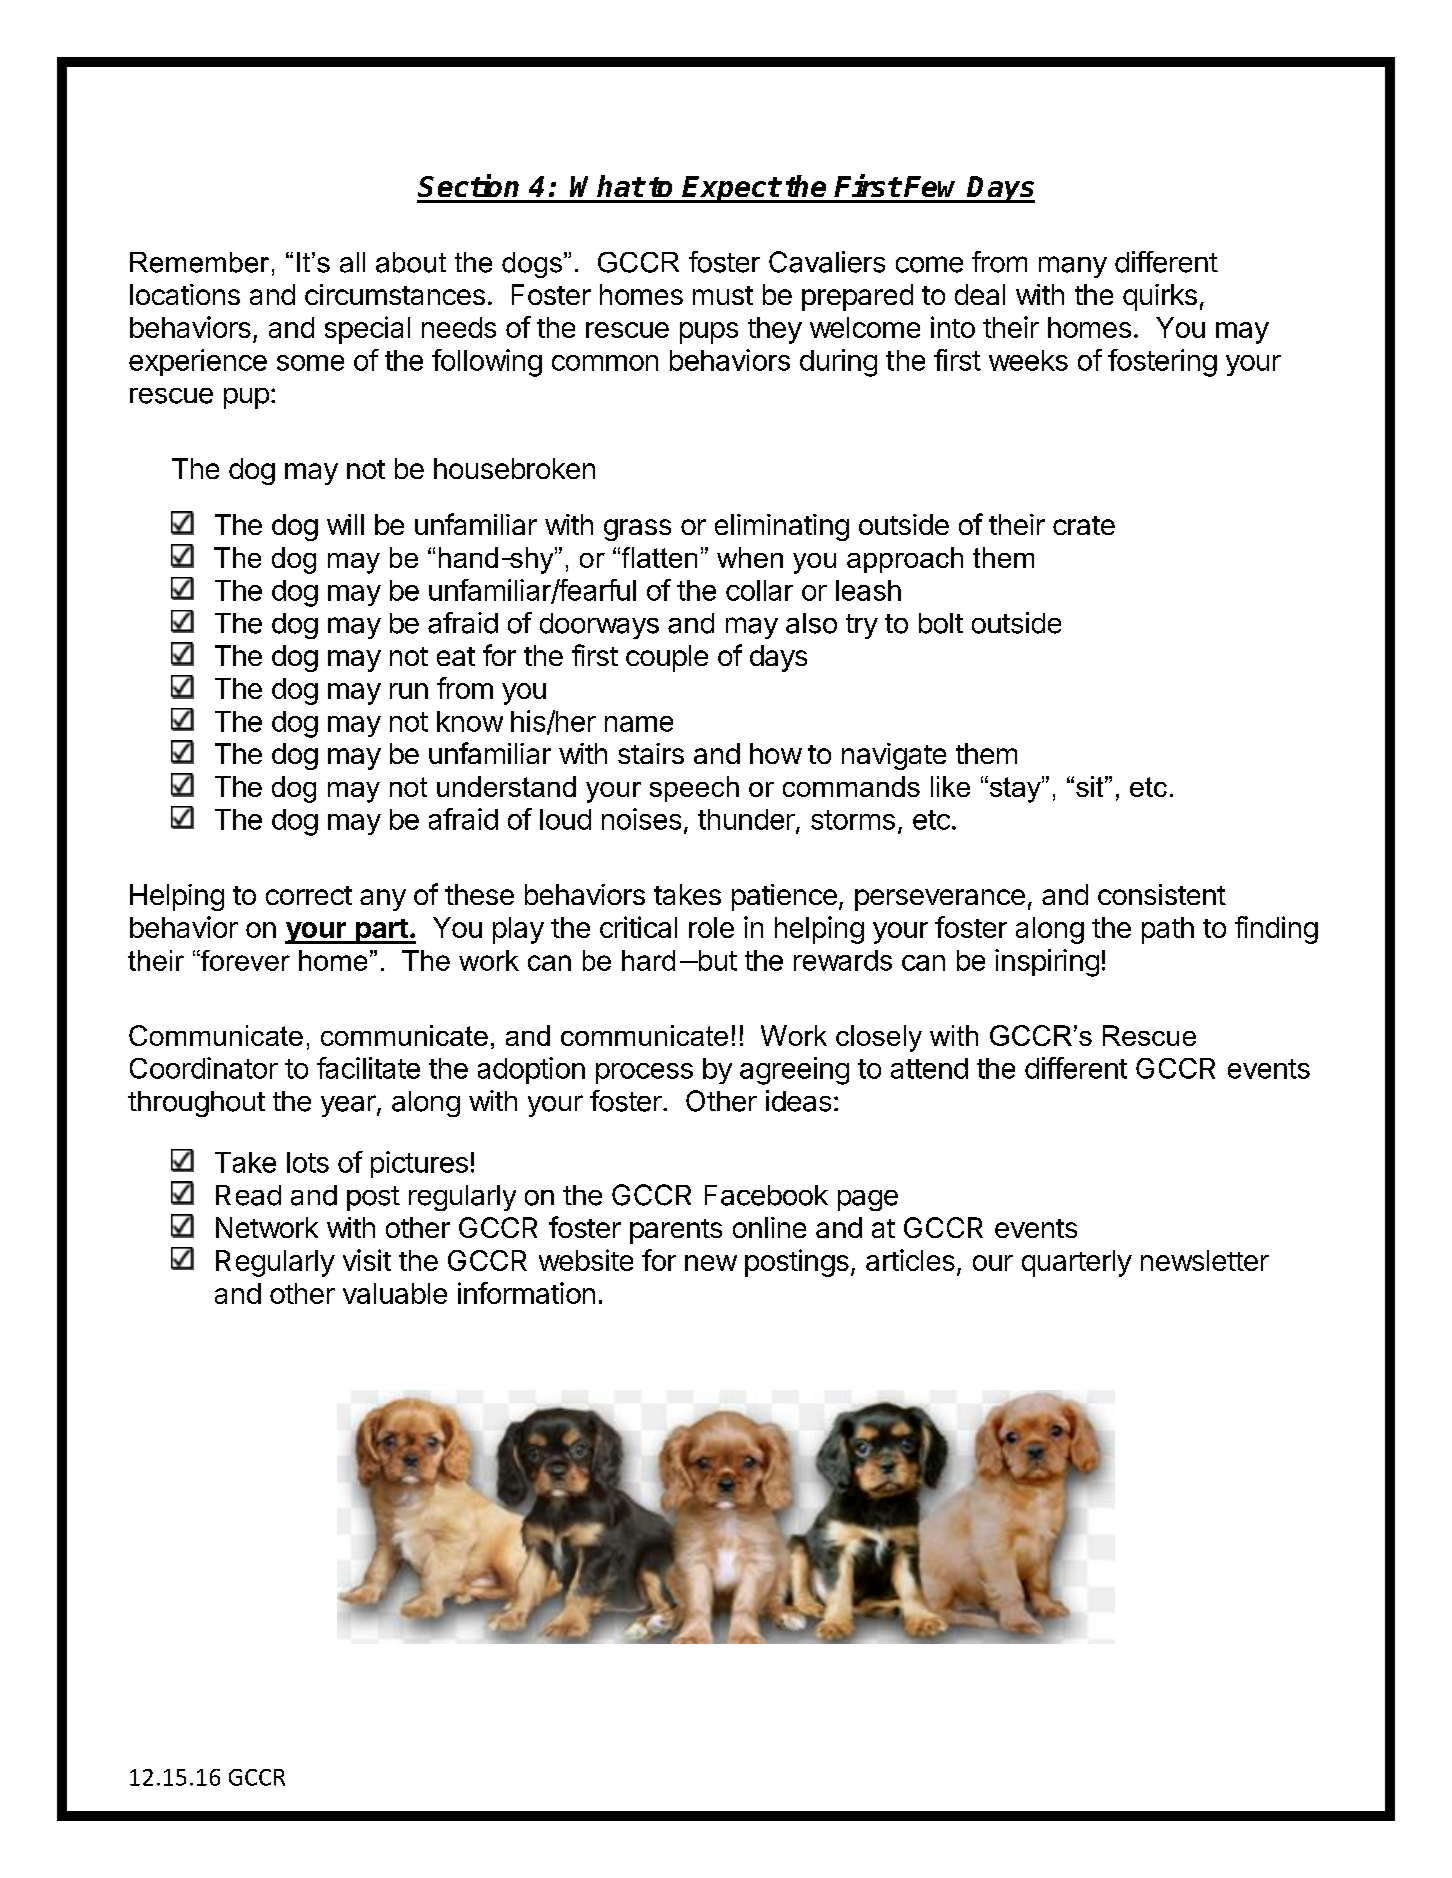  Describe the element at coordinates (711, 927) in the image. I see `role` at that location.
